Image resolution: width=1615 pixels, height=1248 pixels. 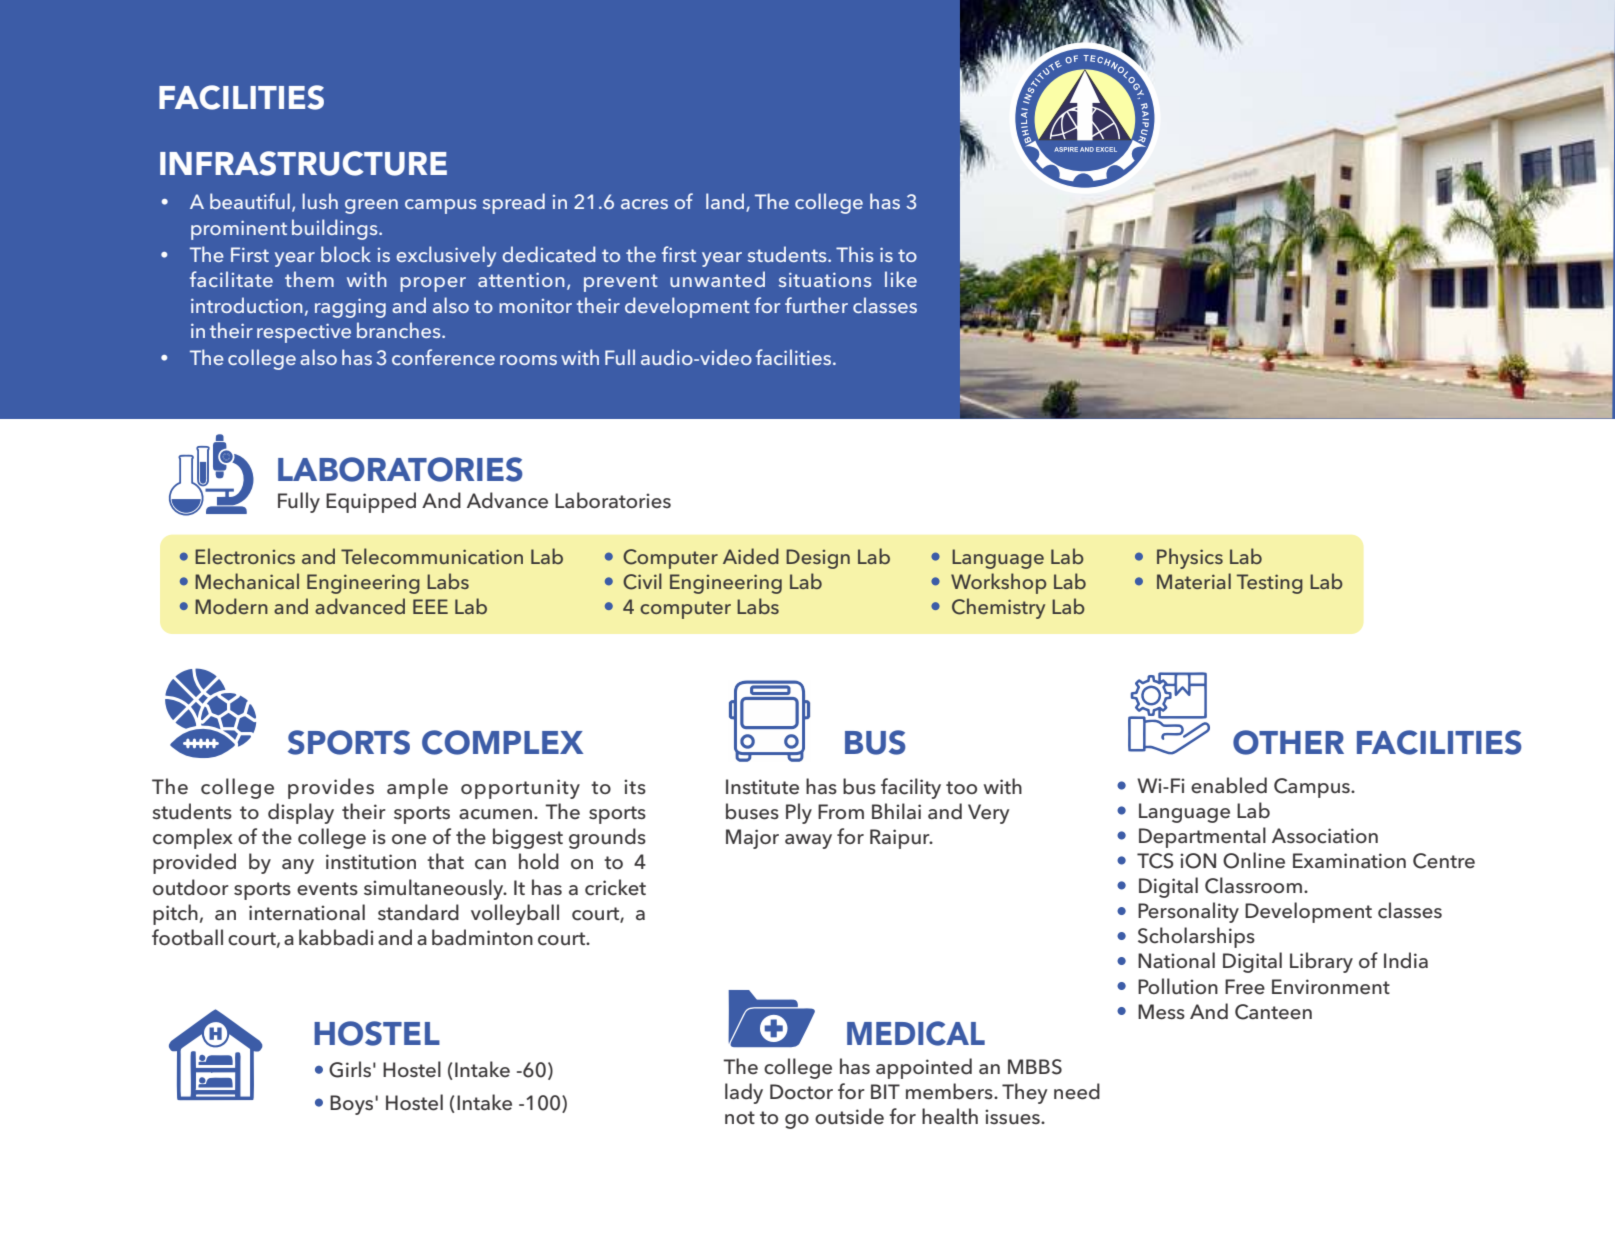 What do you see at coordinates (1270, 584) in the screenshot?
I see `Testing` at bounding box center [1270, 584].
